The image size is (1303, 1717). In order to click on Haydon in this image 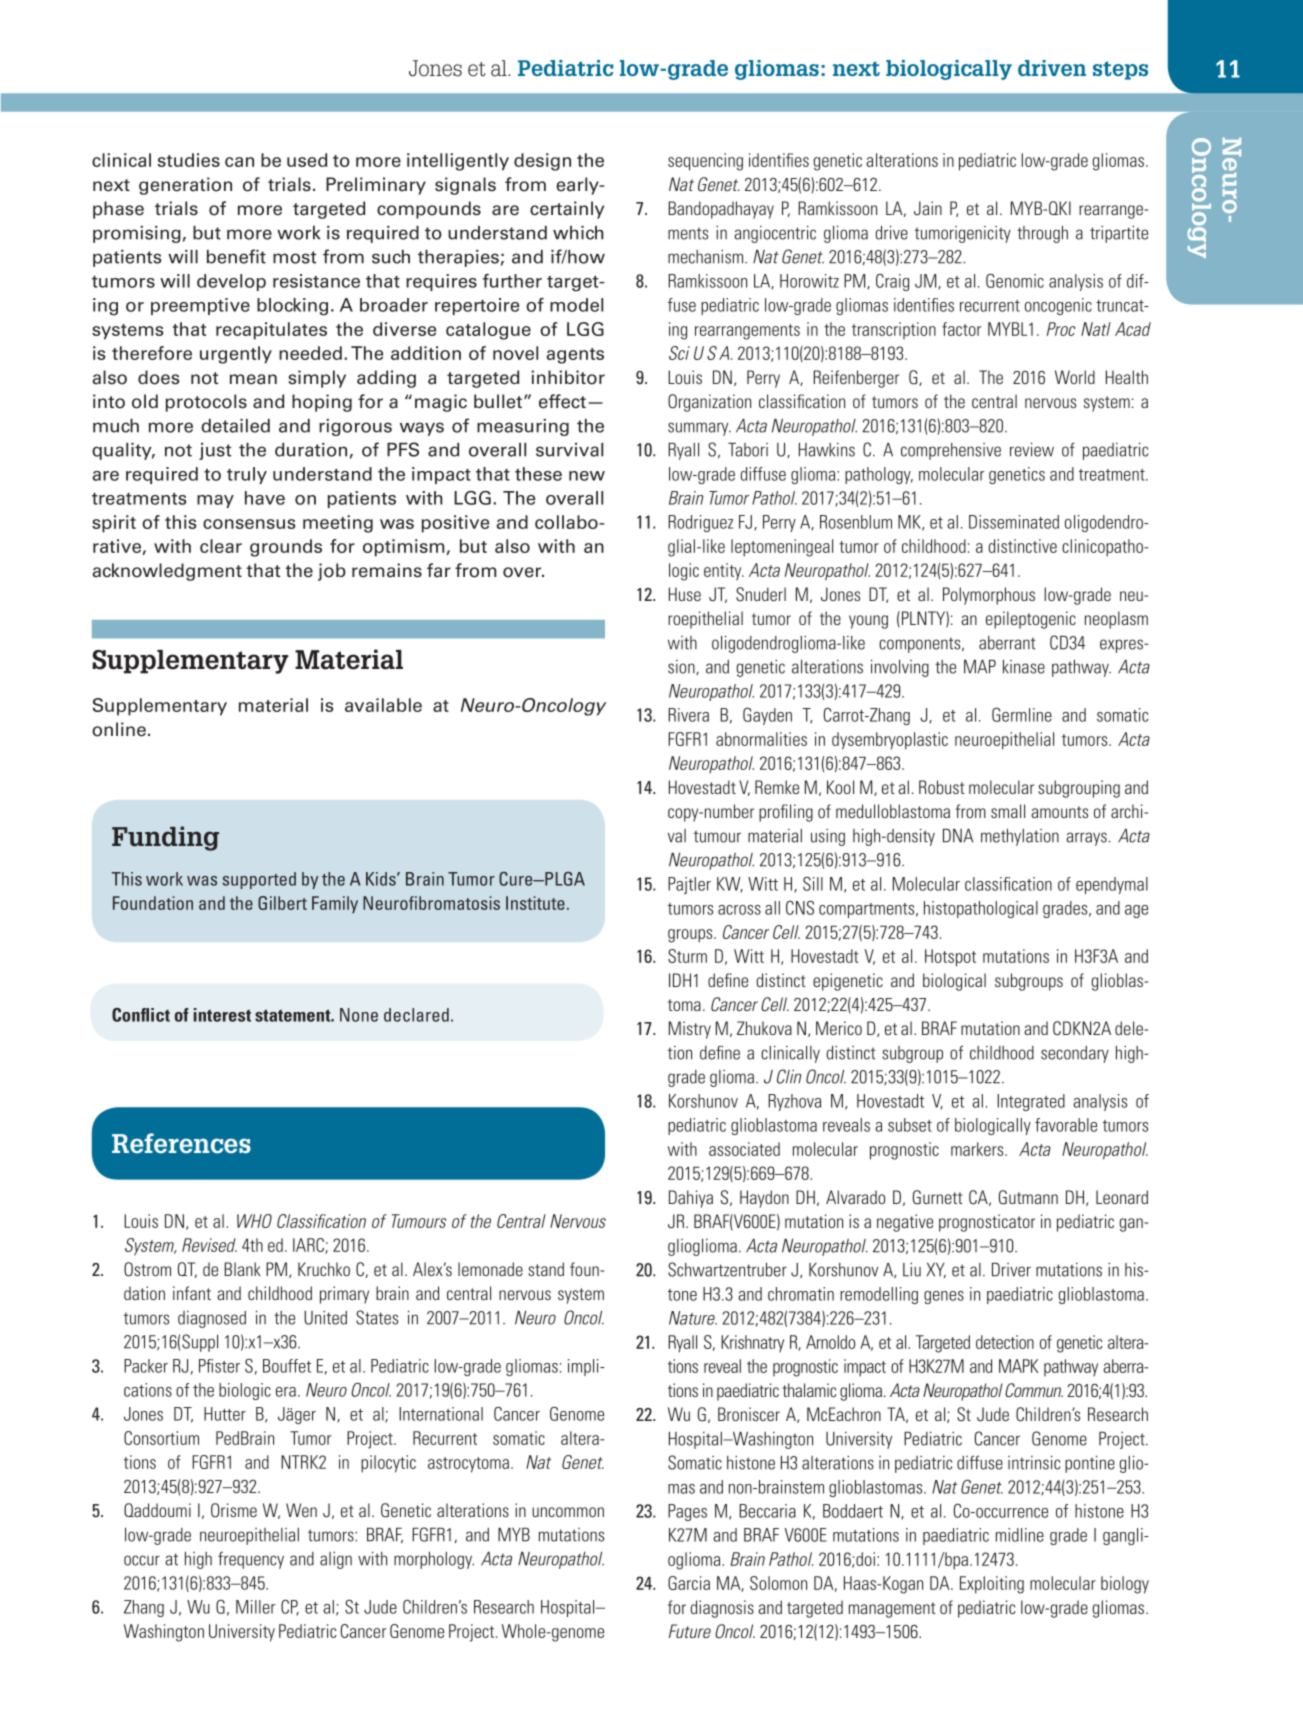, I will do `click(764, 1199)`.
